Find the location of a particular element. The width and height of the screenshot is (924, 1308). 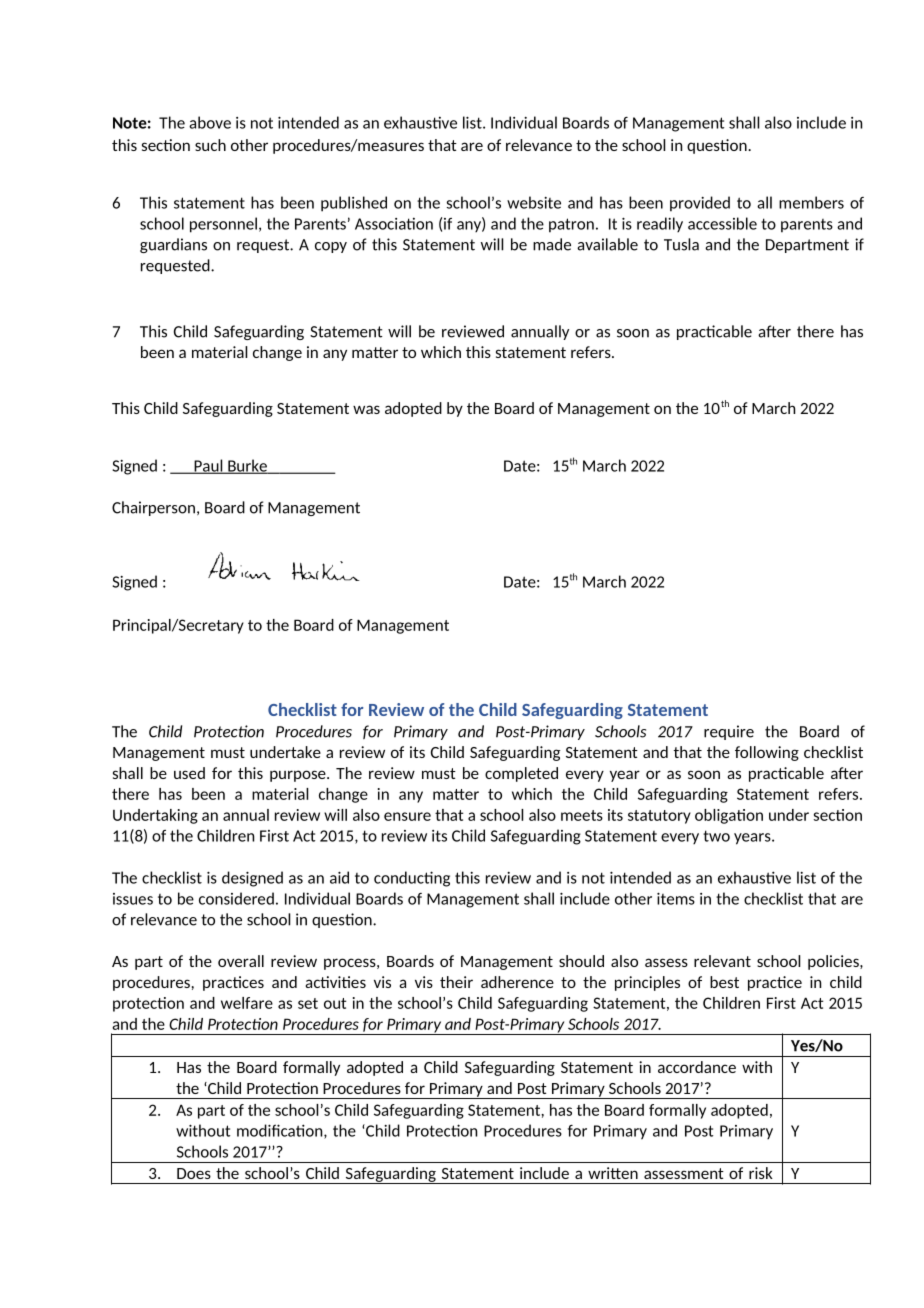

provided is located at coordinates (700, 204).
